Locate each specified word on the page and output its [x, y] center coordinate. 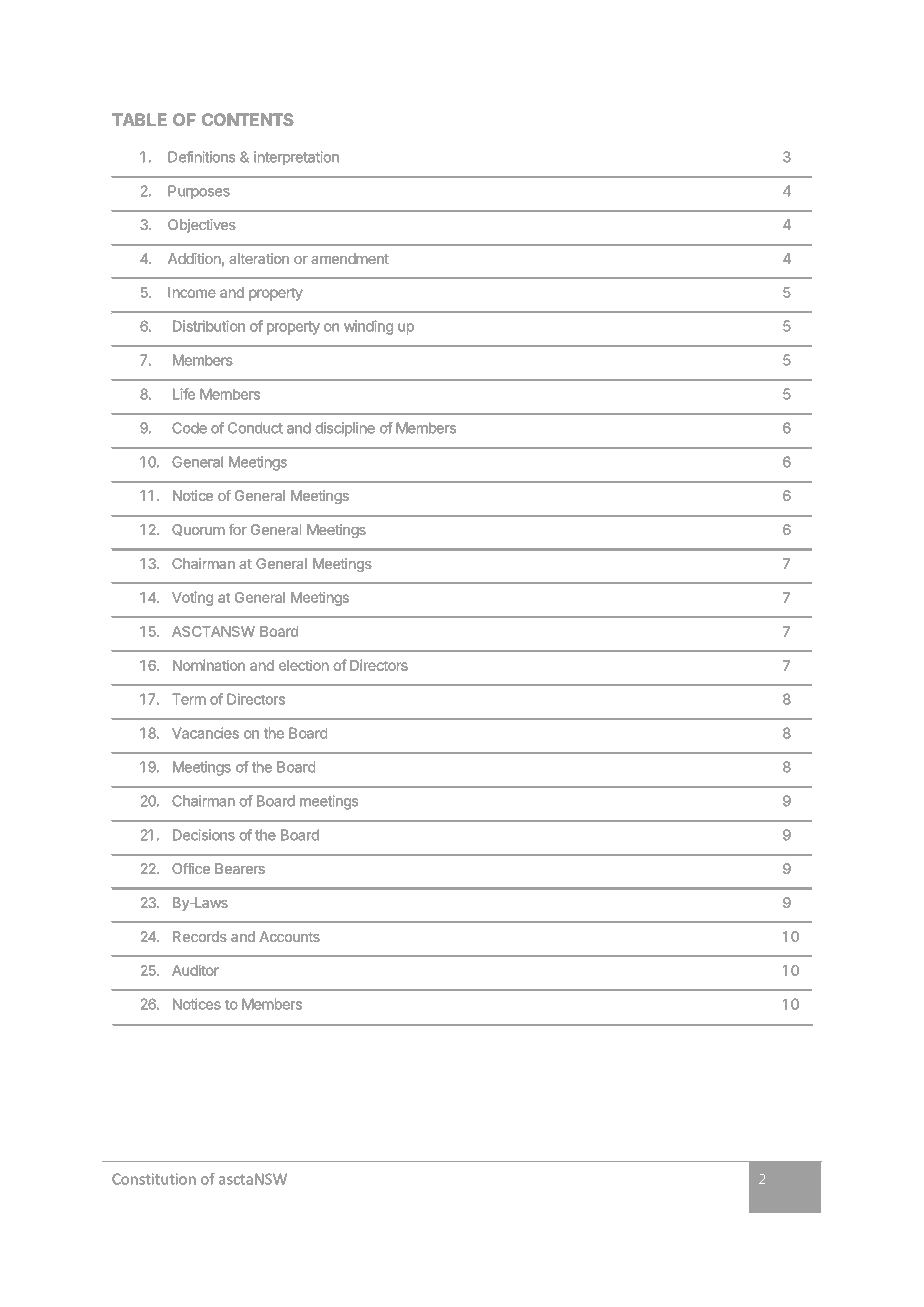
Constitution [154, 1179]
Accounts [289, 936]
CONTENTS [248, 119]
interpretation [296, 158]
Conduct [255, 428]
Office [191, 868]
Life [184, 394]
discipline [345, 429]
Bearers [240, 868]
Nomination [209, 665]
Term [189, 699]
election [304, 665]
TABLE [139, 119]
